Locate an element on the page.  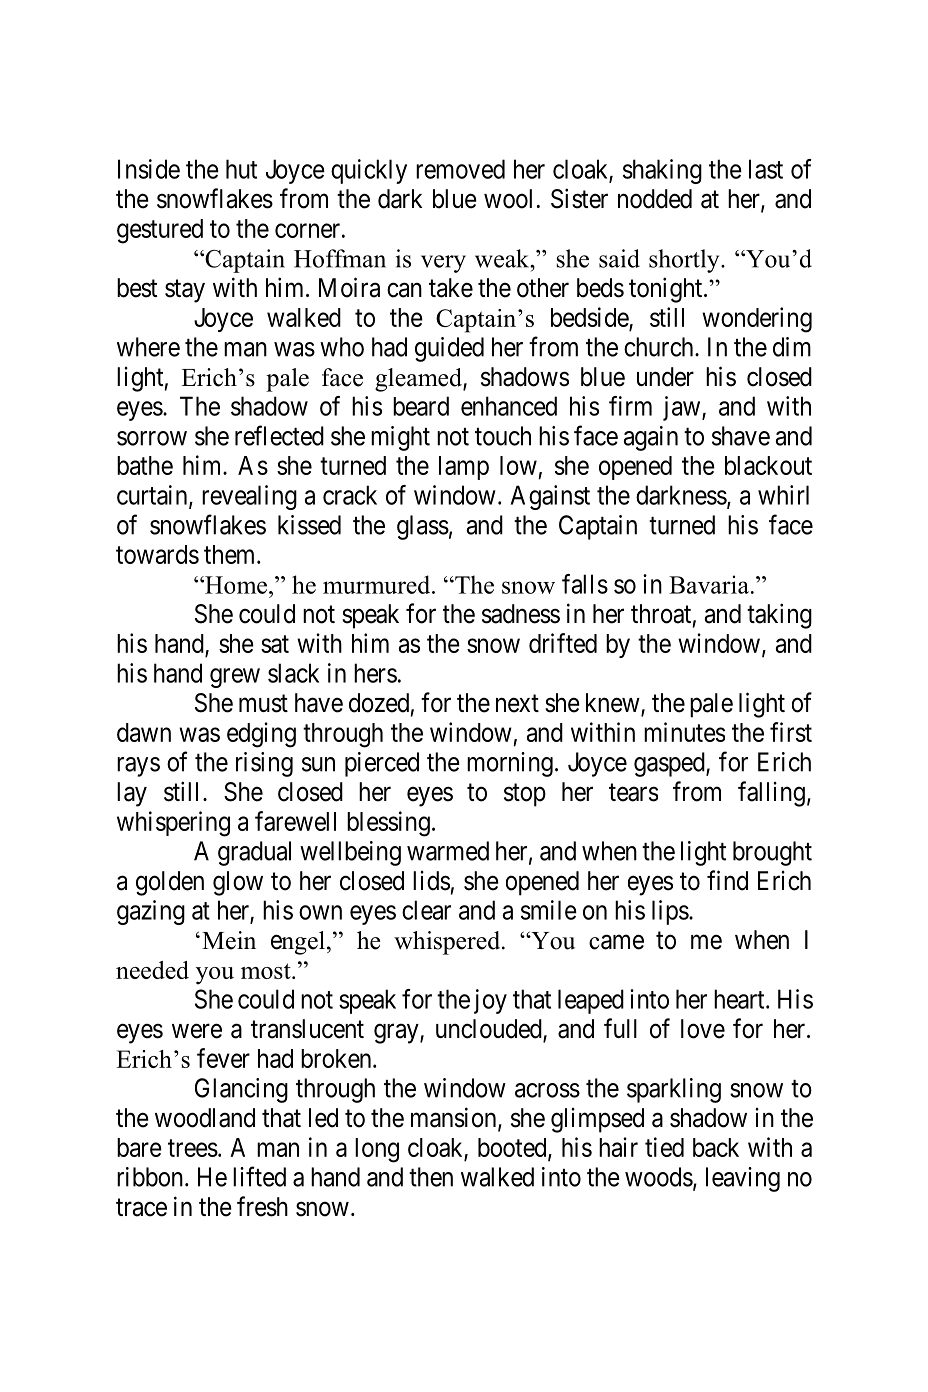
lamp is located at coordinates (464, 468).
